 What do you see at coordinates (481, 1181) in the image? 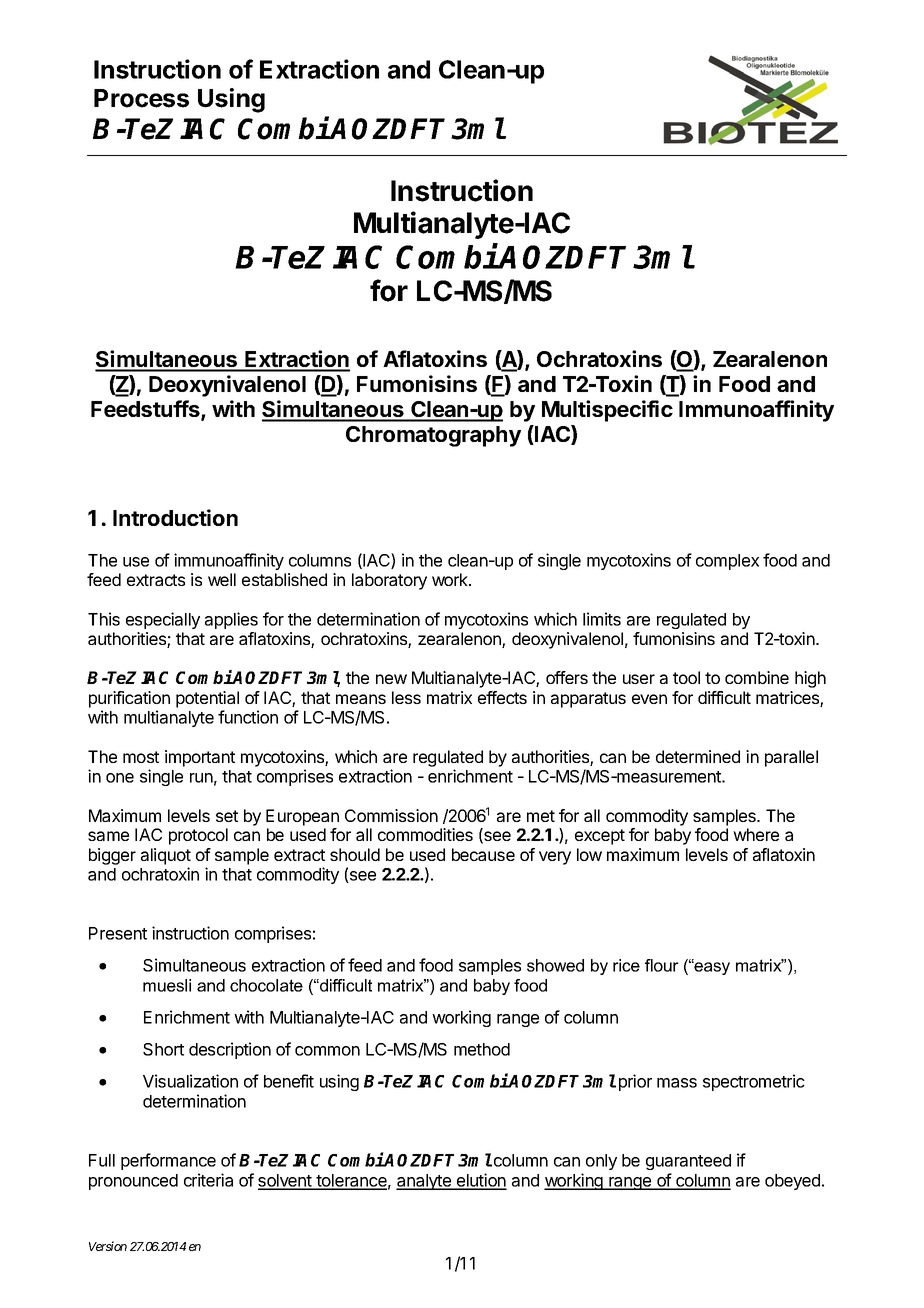
I see `elution` at bounding box center [481, 1181].
